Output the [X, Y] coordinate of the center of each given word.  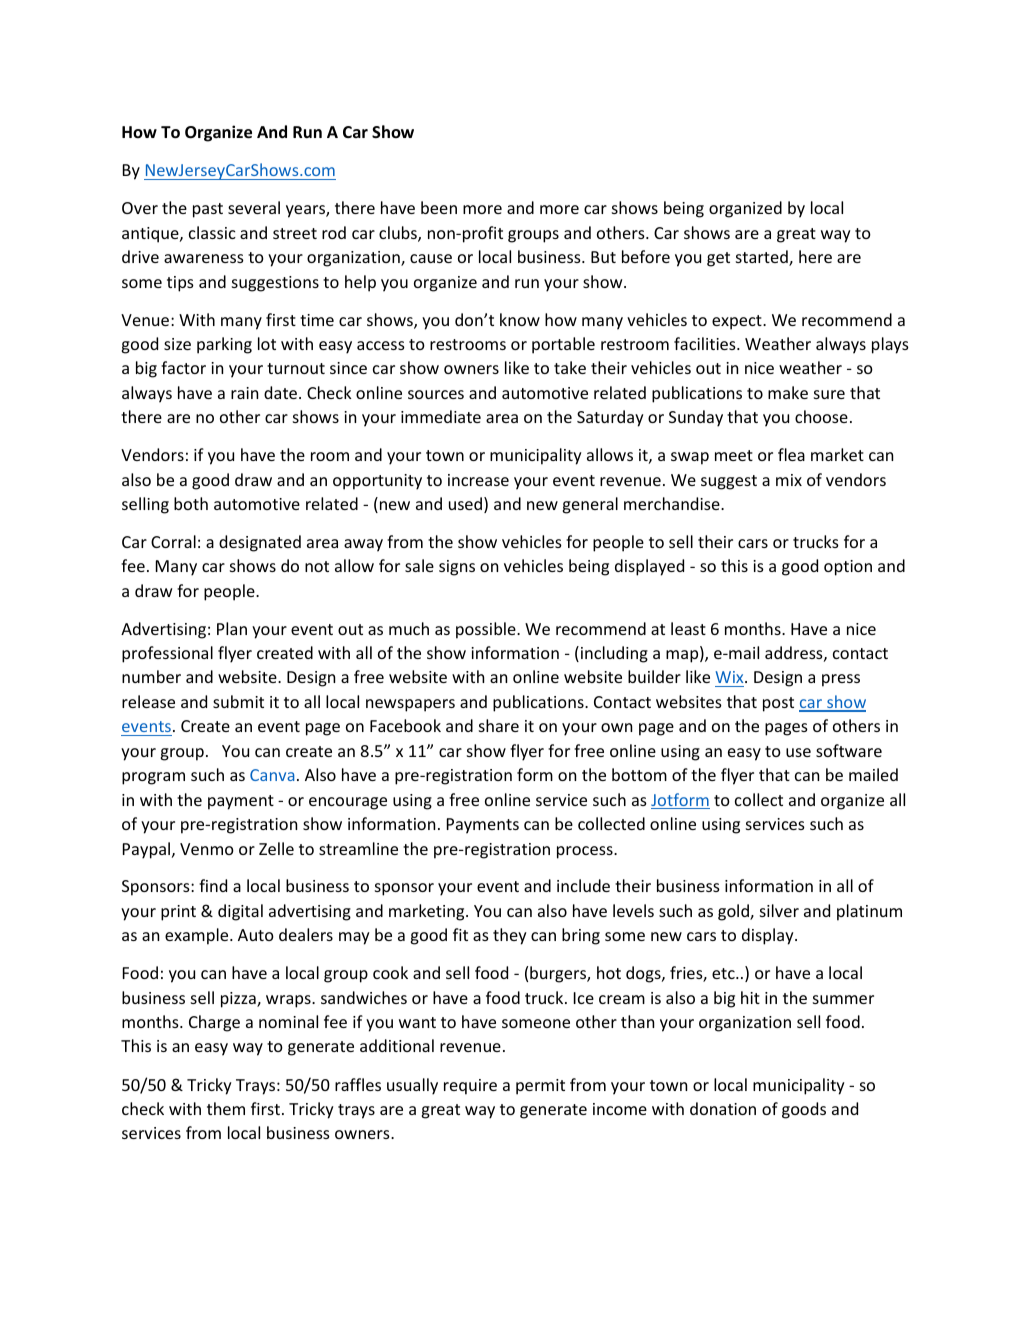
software [849, 750]
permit [540, 1087]
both [191, 503]
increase [478, 480]
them [226, 1108]
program [153, 778]
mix [789, 480]
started [763, 258]
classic [212, 232]
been [439, 207]
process [586, 852]
